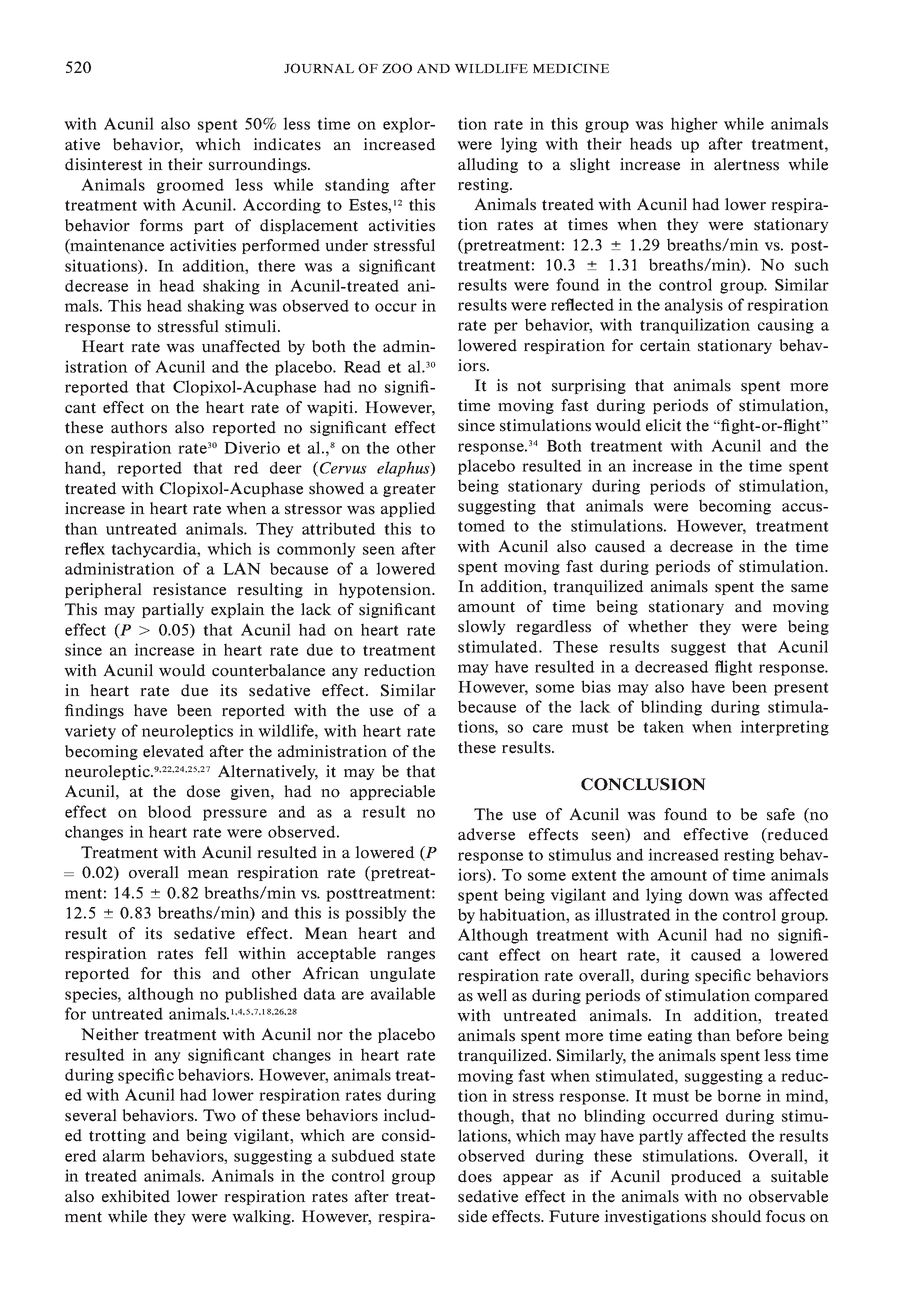  I want to click on disinterest, so click(104, 164).
